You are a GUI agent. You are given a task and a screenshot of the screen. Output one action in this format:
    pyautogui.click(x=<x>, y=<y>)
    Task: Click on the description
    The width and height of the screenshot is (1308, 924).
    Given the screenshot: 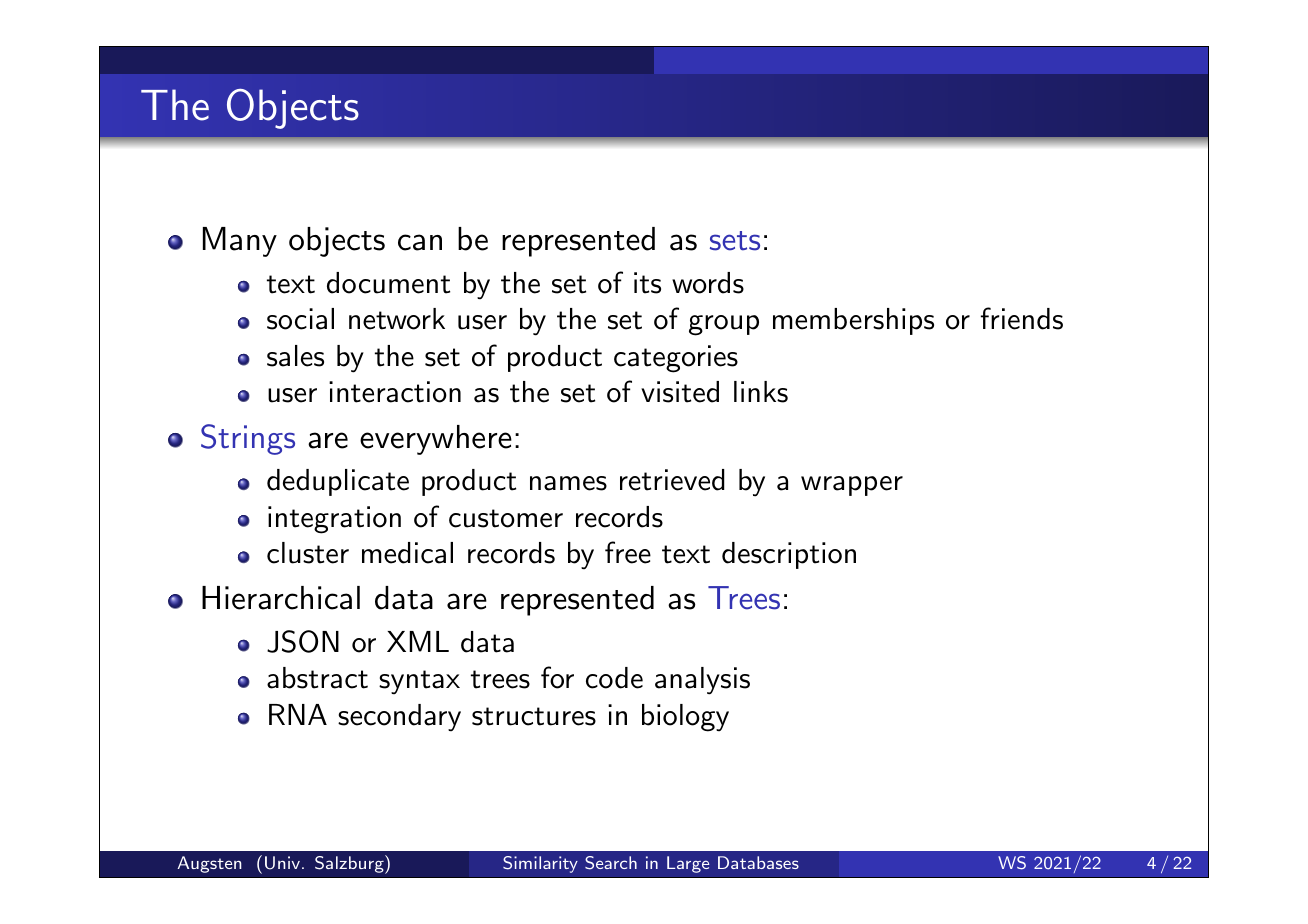 What is the action you would take?
    pyautogui.click(x=789, y=555)
